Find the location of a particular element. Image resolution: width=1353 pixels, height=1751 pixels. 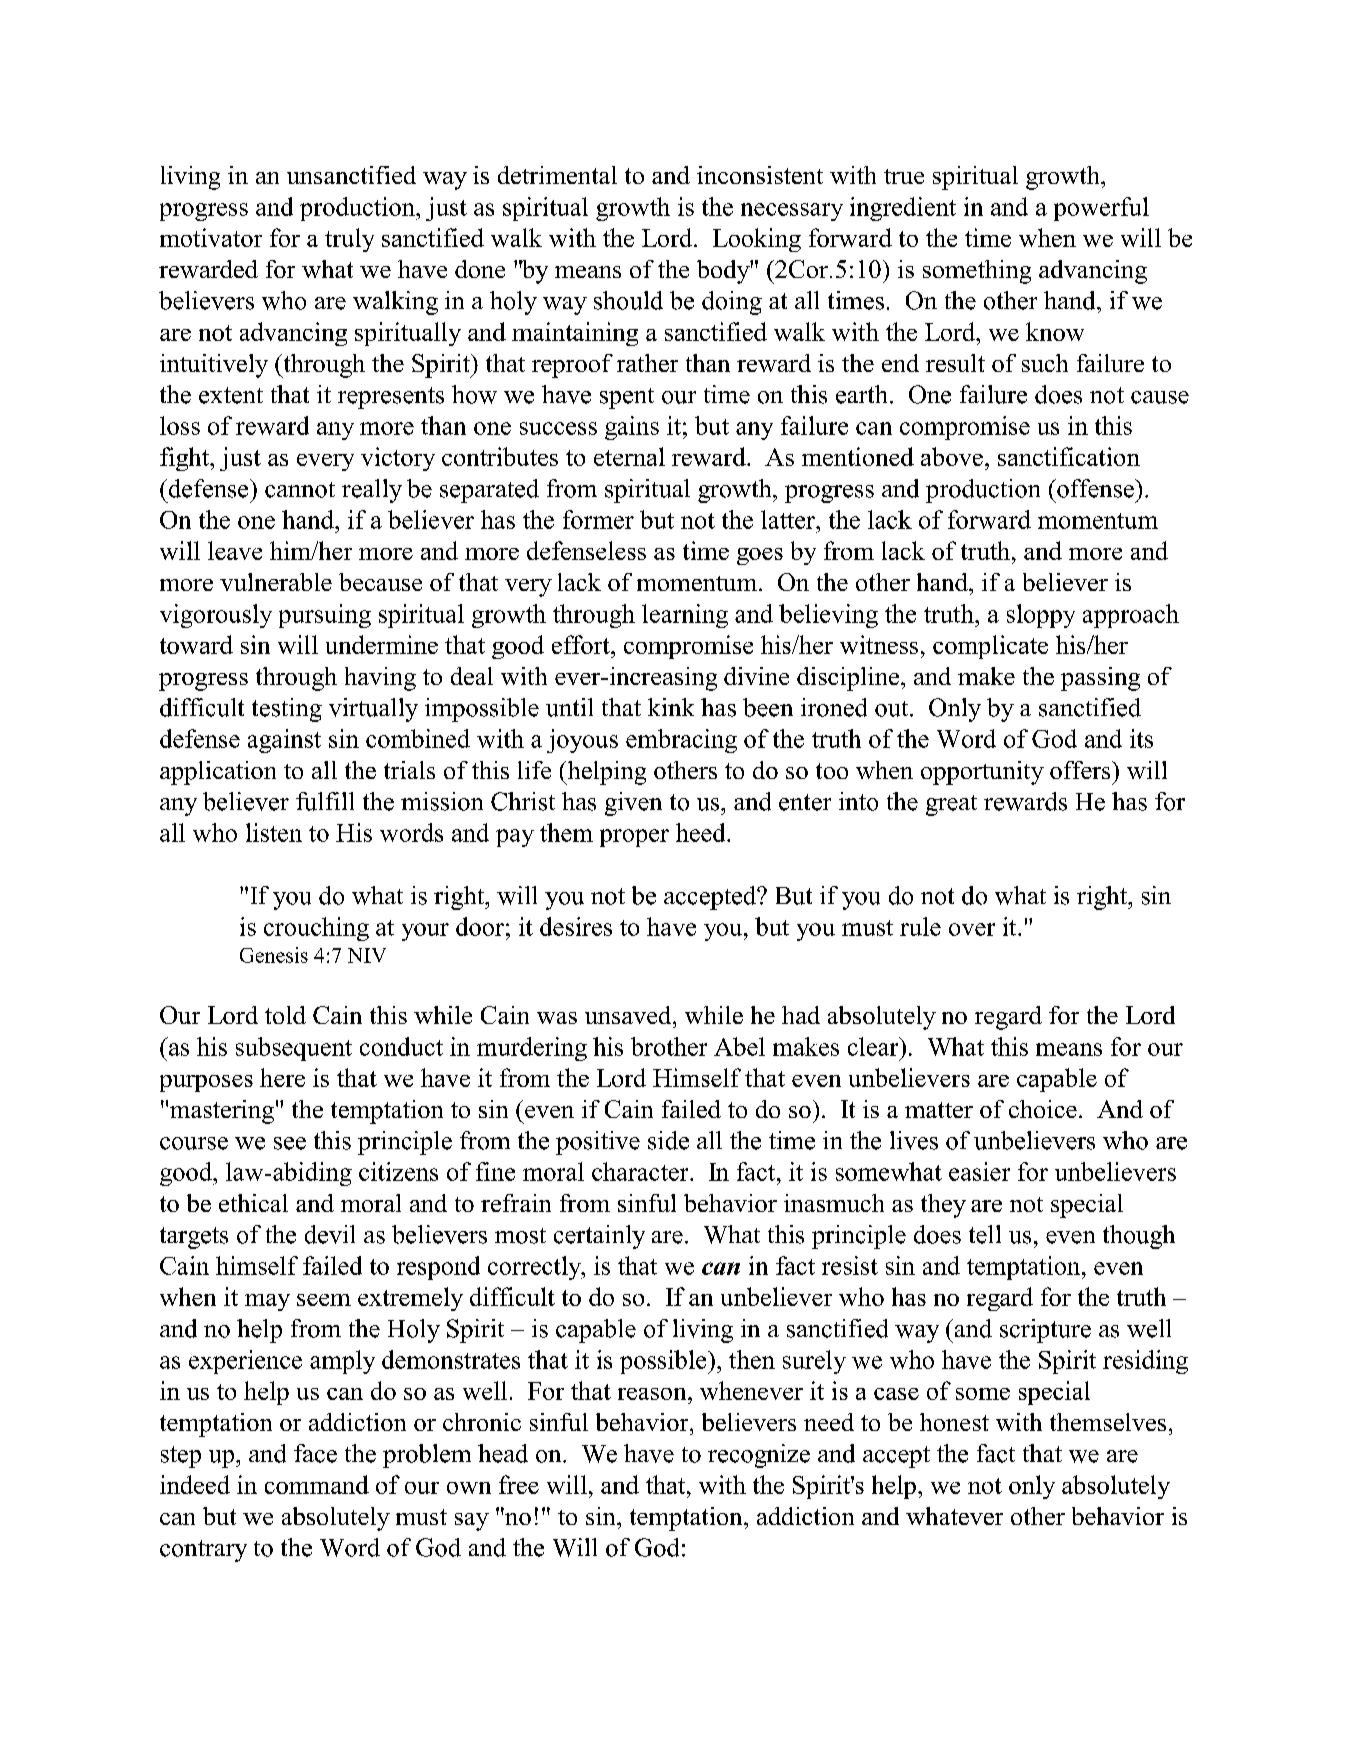

complicate is located at coordinates (990, 647).
